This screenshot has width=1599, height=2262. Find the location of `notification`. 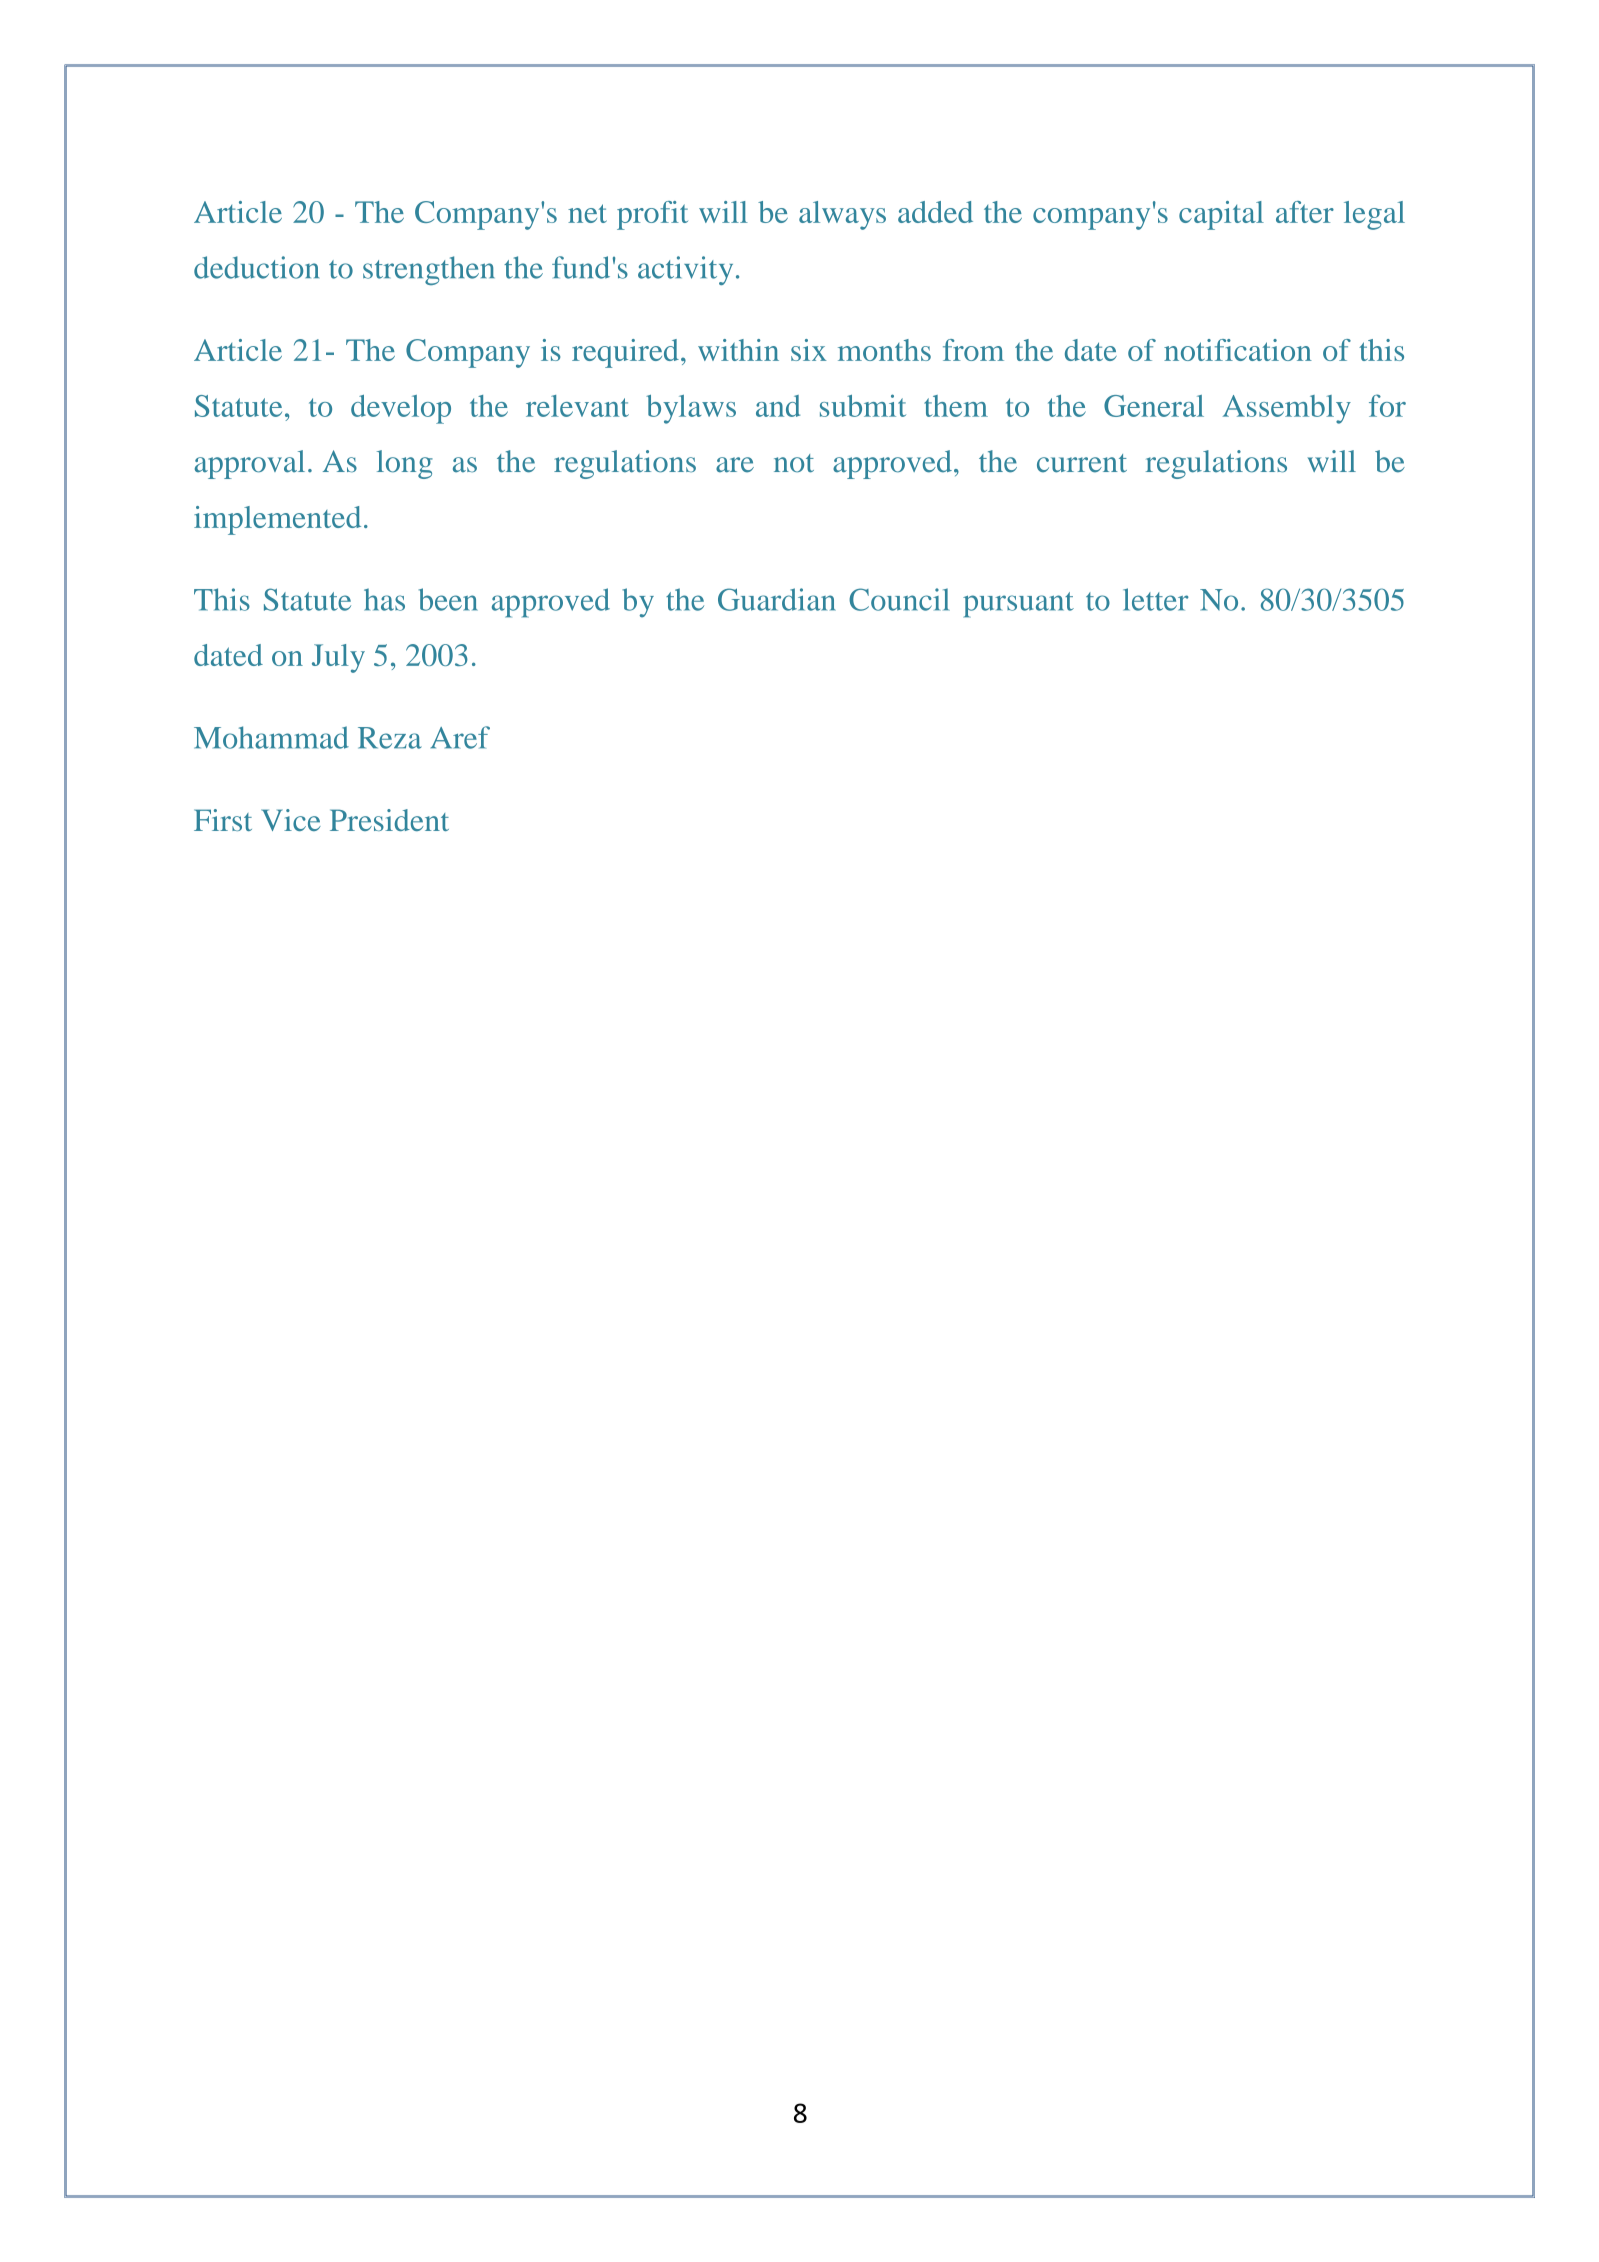

notification is located at coordinates (1238, 350).
